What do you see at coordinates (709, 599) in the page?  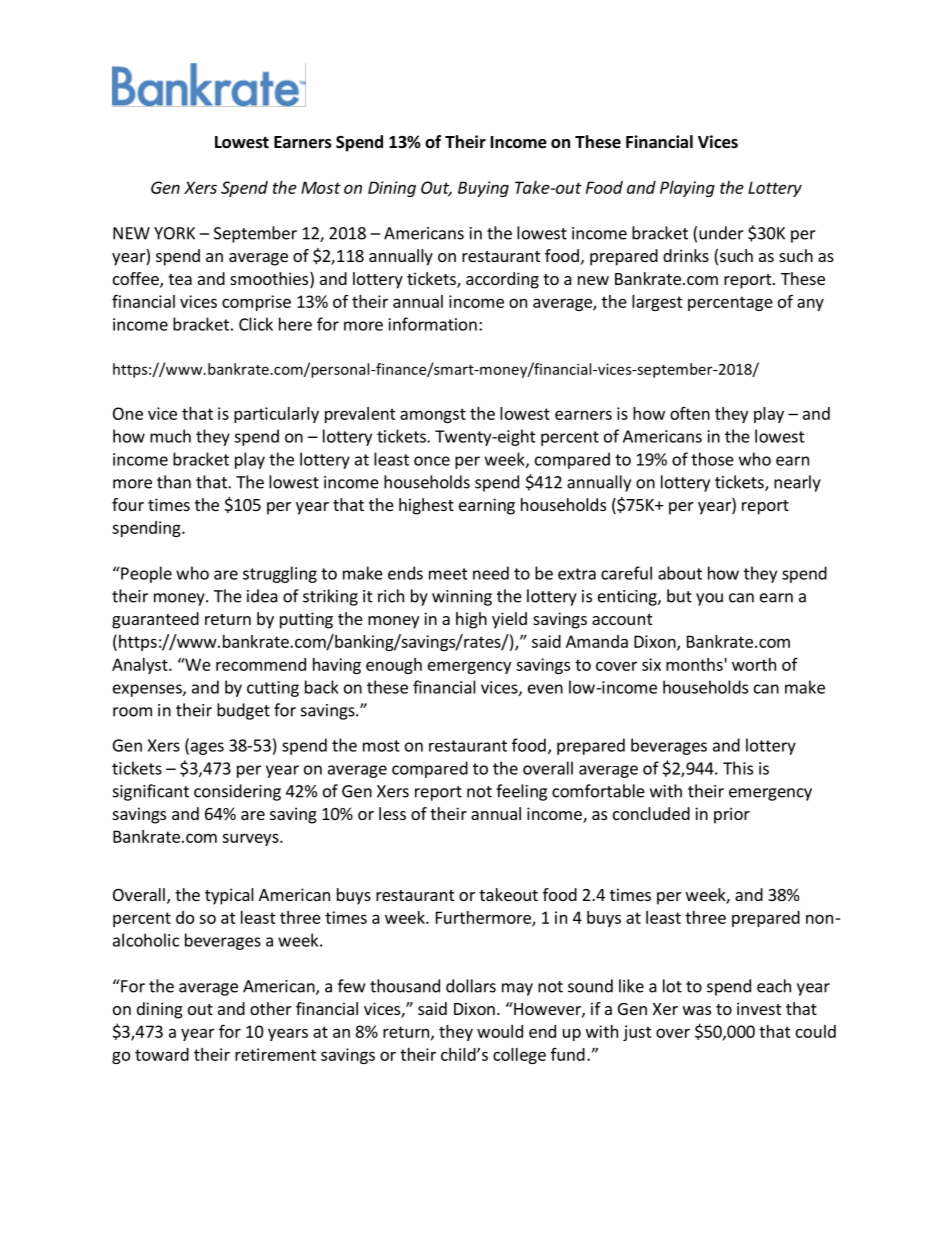 I see `you` at bounding box center [709, 599].
